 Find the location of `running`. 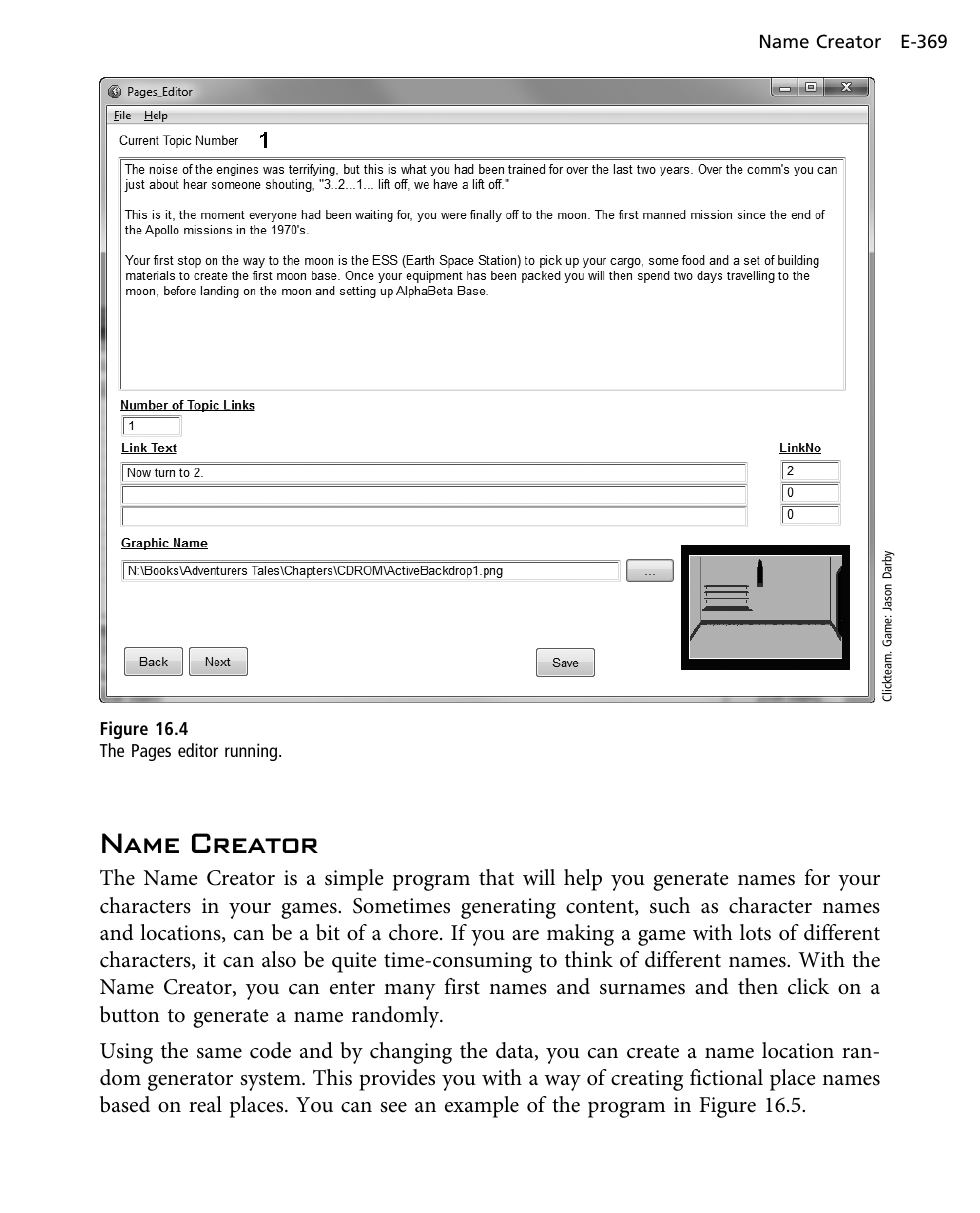

running is located at coordinates (252, 752).
